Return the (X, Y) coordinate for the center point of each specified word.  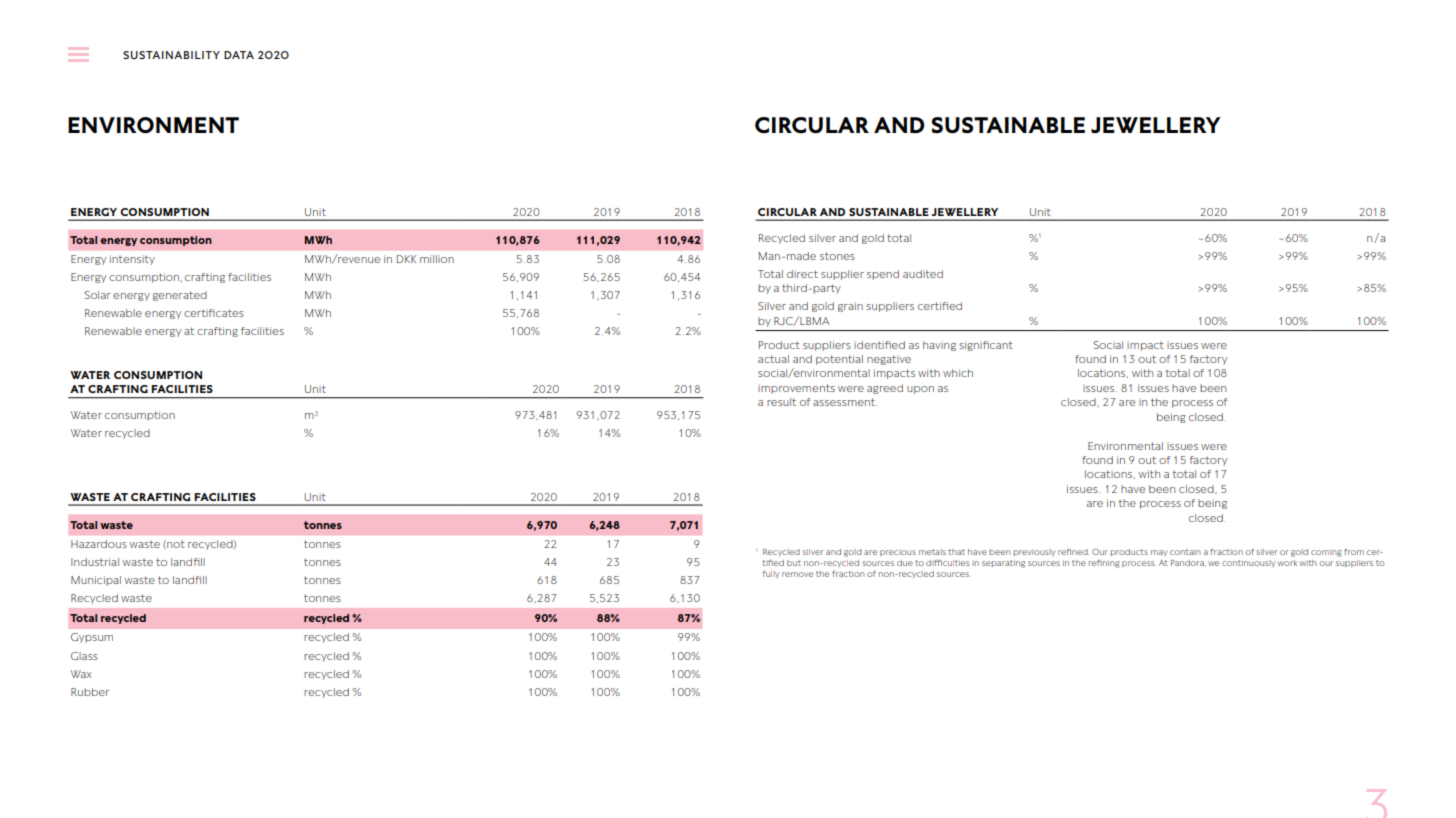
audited (923, 274)
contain (1185, 552)
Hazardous (99, 544)
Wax (81, 674)
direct (802, 274)
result (781, 402)
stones (837, 256)
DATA (239, 55)
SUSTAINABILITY (171, 55)
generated (180, 296)
